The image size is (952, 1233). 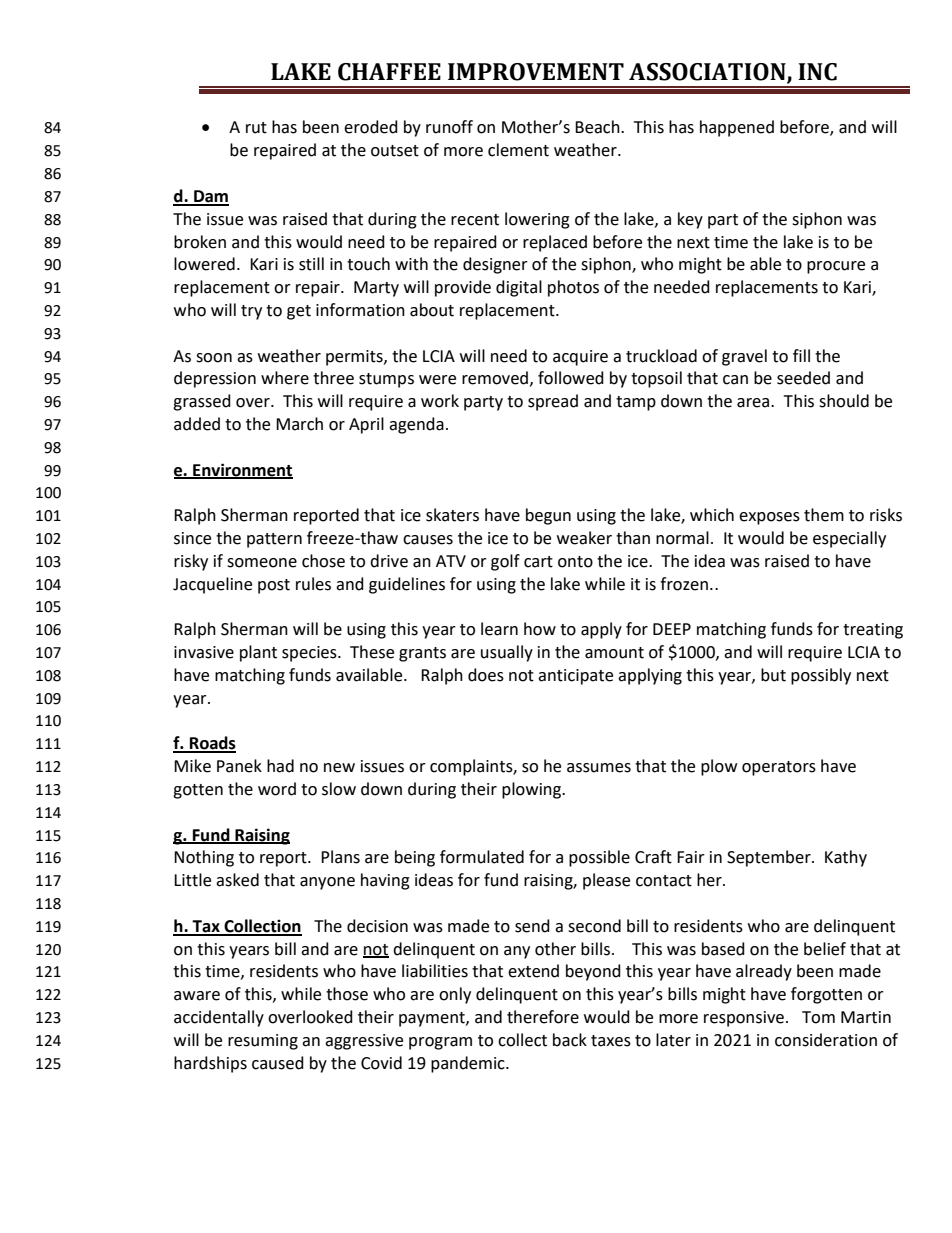 I want to click on happened, so click(x=737, y=128).
